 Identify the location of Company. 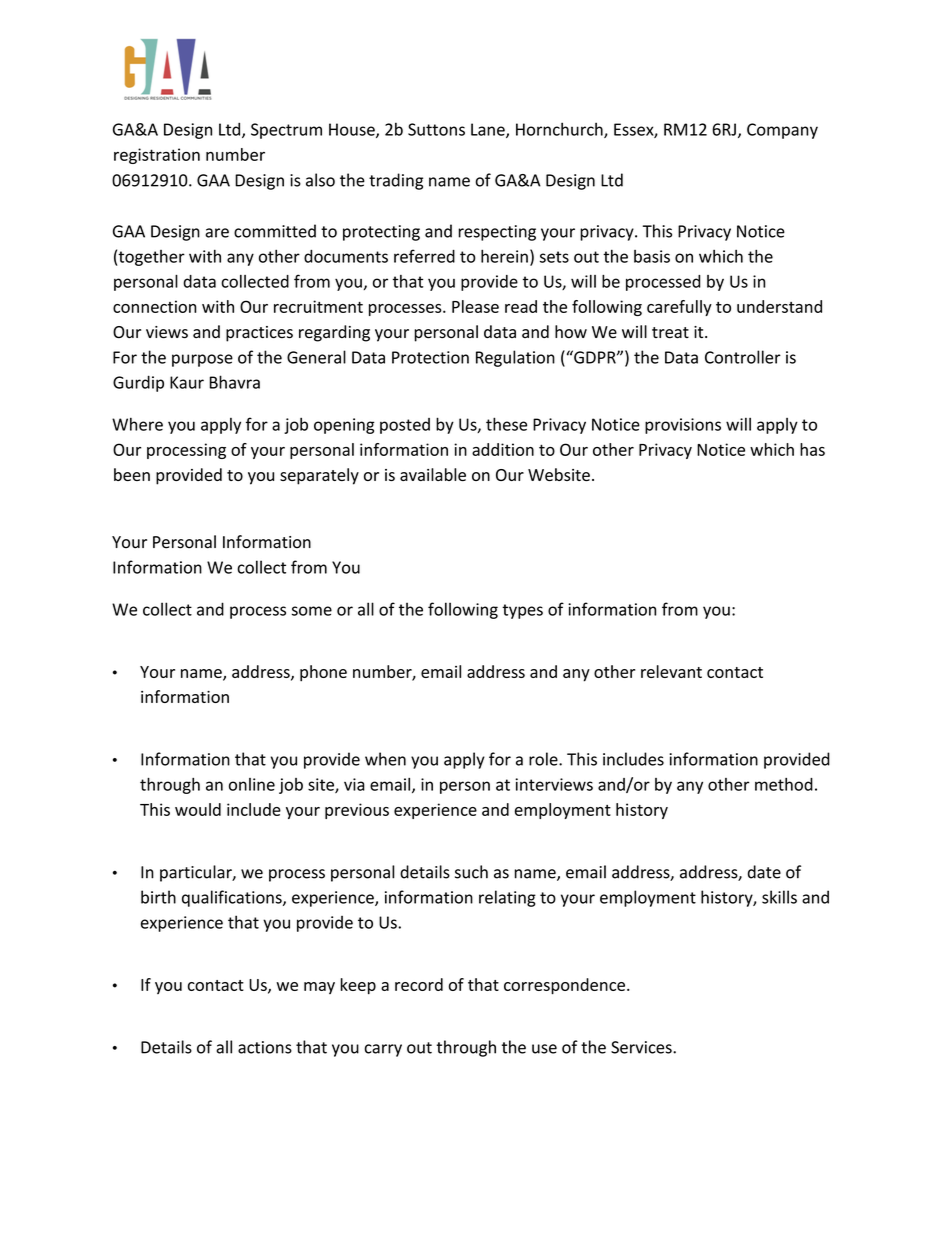
(782, 131).
